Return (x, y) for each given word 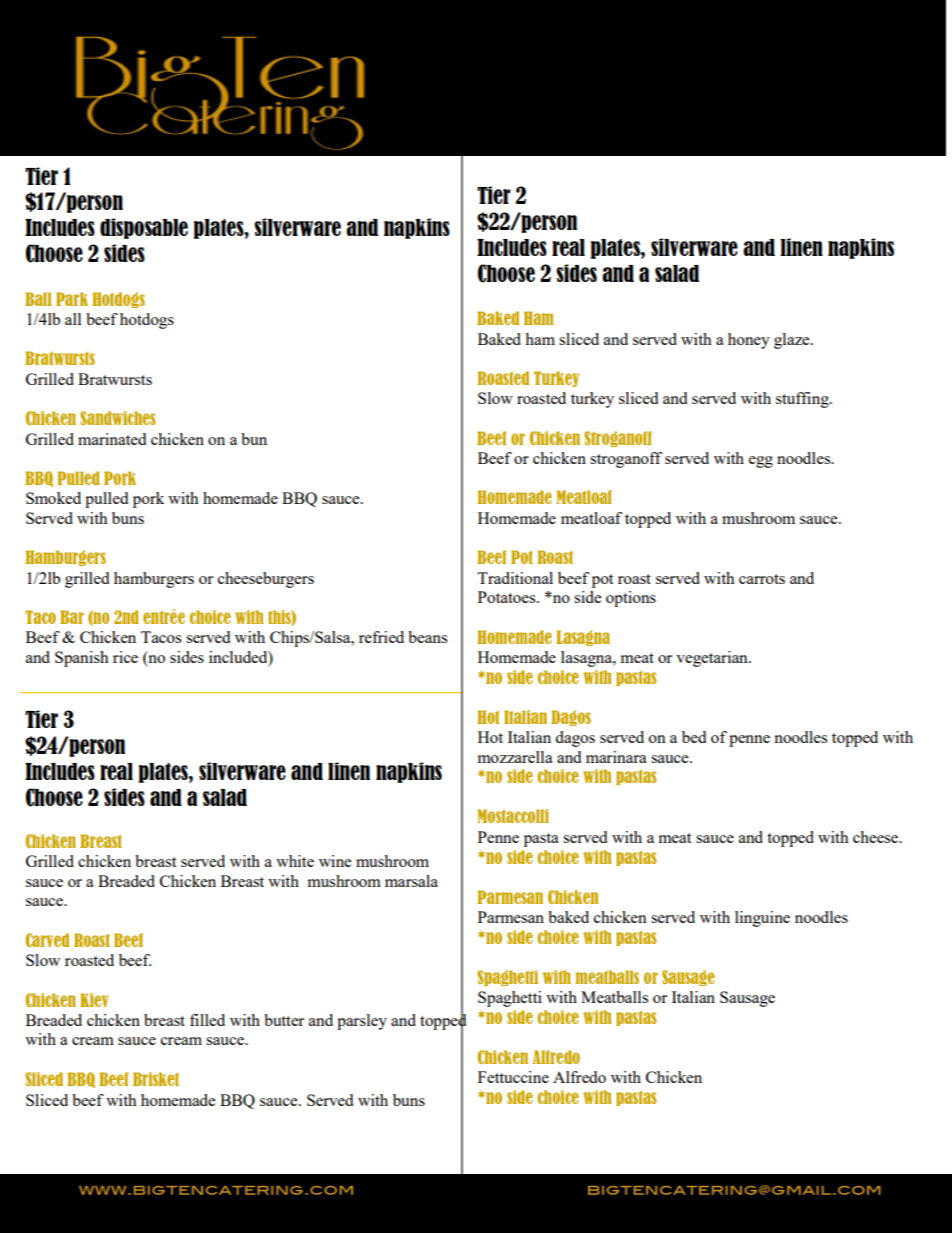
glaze (793, 341)
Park (72, 299)
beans (427, 637)
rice (125, 657)
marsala (411, 881)
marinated (112, 439)
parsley (362, 1022)
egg (761, 462)
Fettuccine (513, 1077)
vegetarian (713, 659)
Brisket (156, 1079)
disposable (144, 228)
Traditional (515, 578)
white (295, 861)
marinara (616, 757)
